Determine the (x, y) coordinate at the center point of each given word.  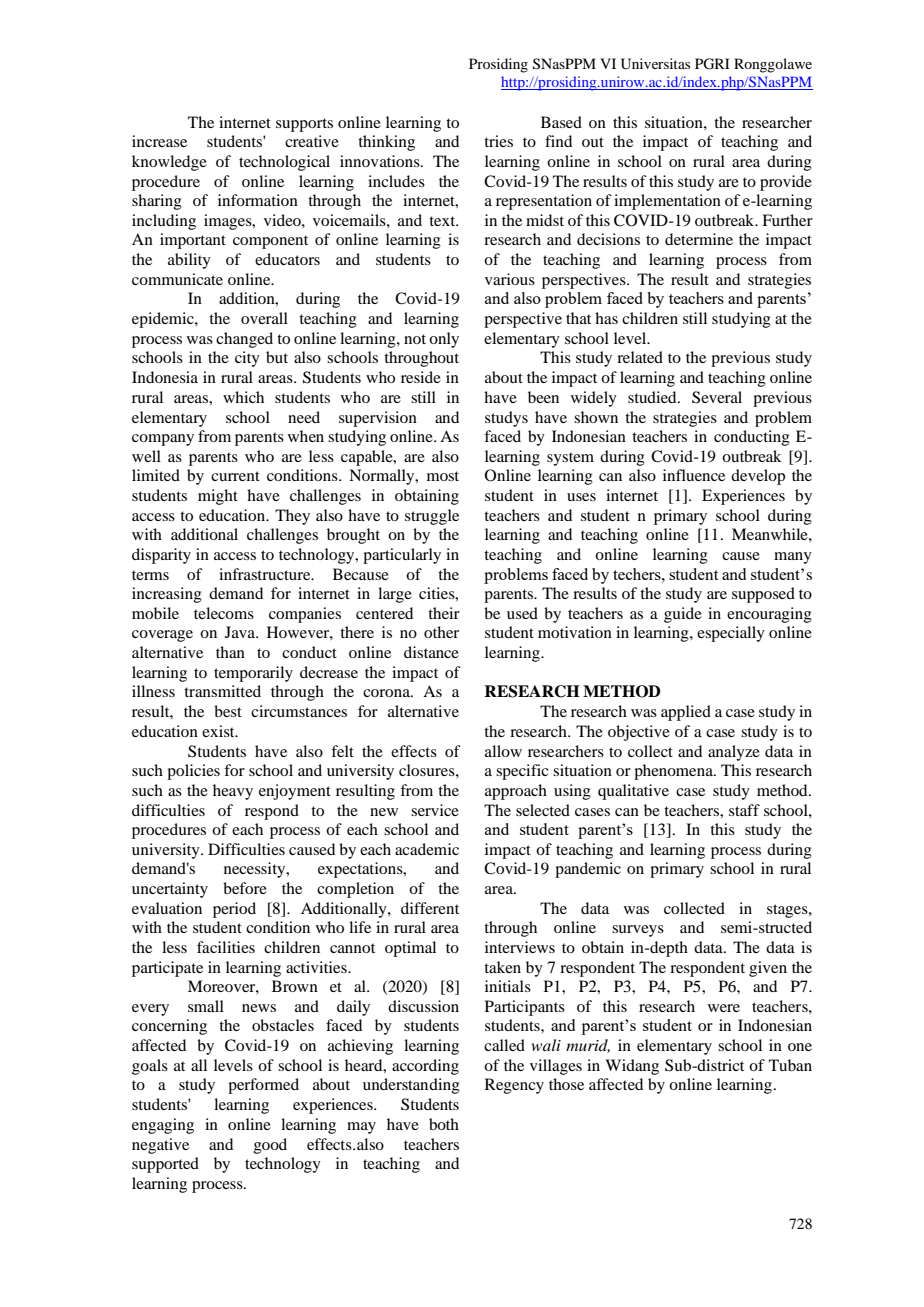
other (441, 632)
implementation (667, 202)
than (230, 652)
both (444, 1124)
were (724, 1008)
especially (731, 634)
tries (498, 141)
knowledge (169, 163)
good (270, 1146)
